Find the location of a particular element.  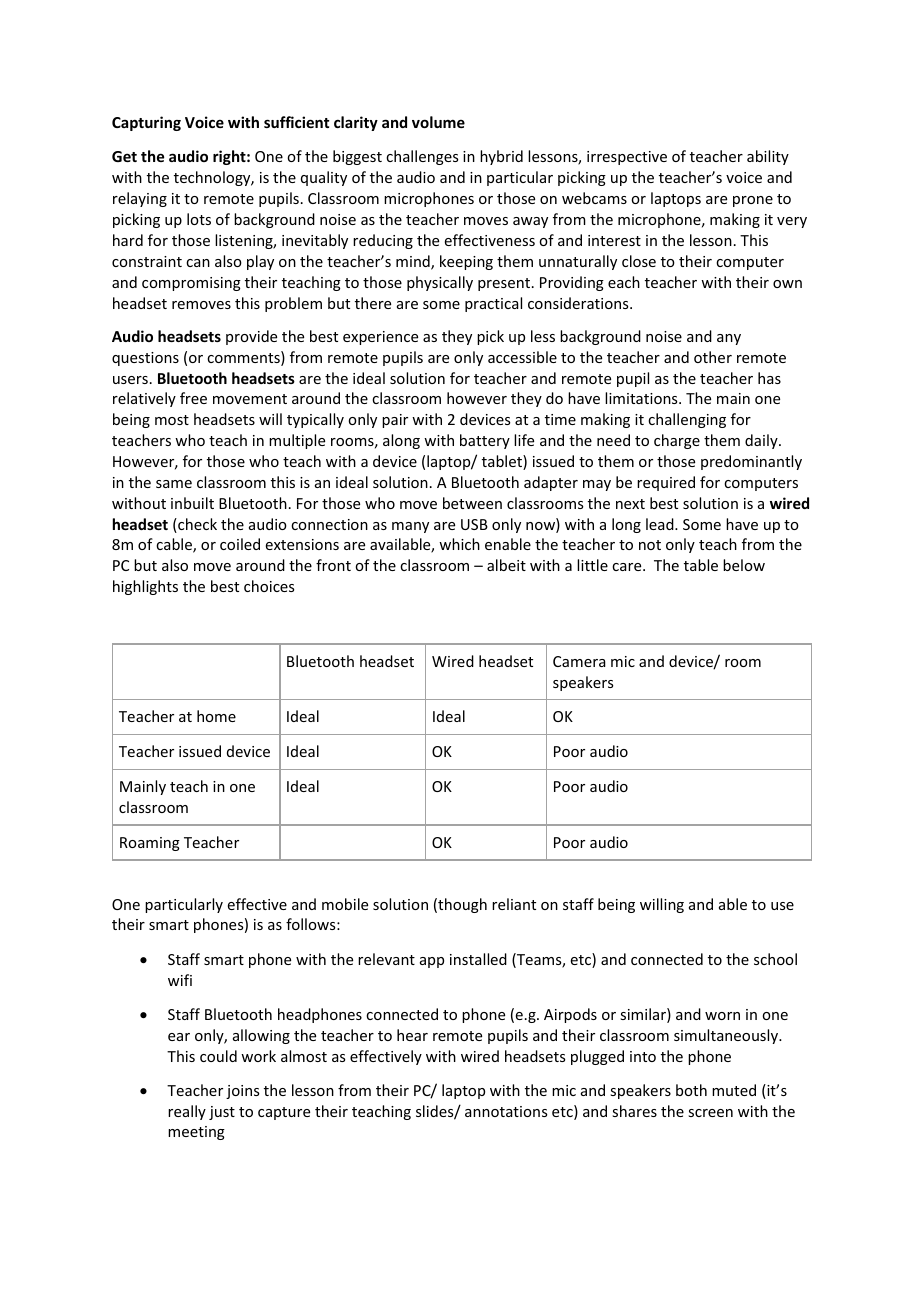

home is located at coordinates (216, 716).
